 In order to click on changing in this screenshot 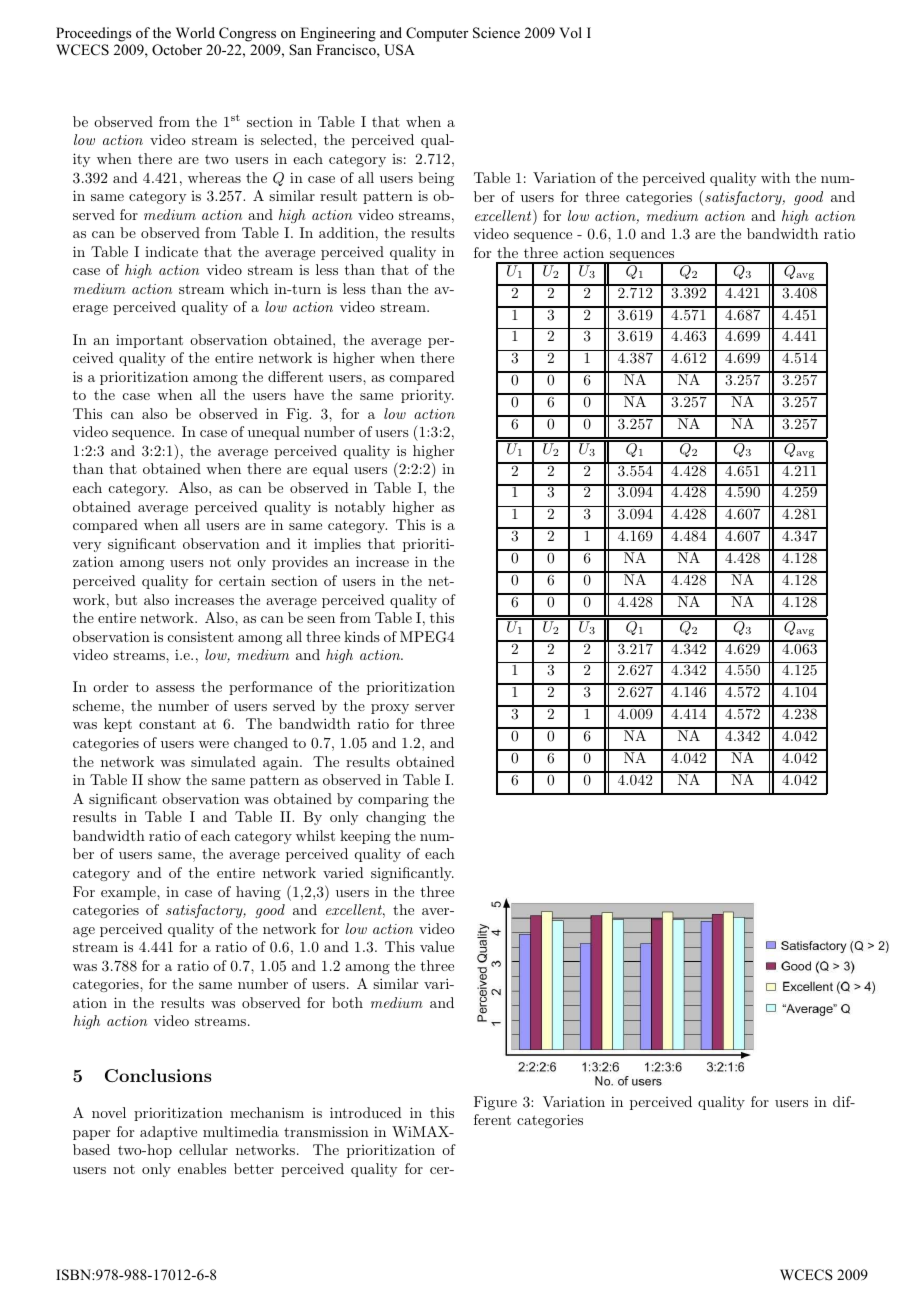, I will do `click(396, 818)`.
